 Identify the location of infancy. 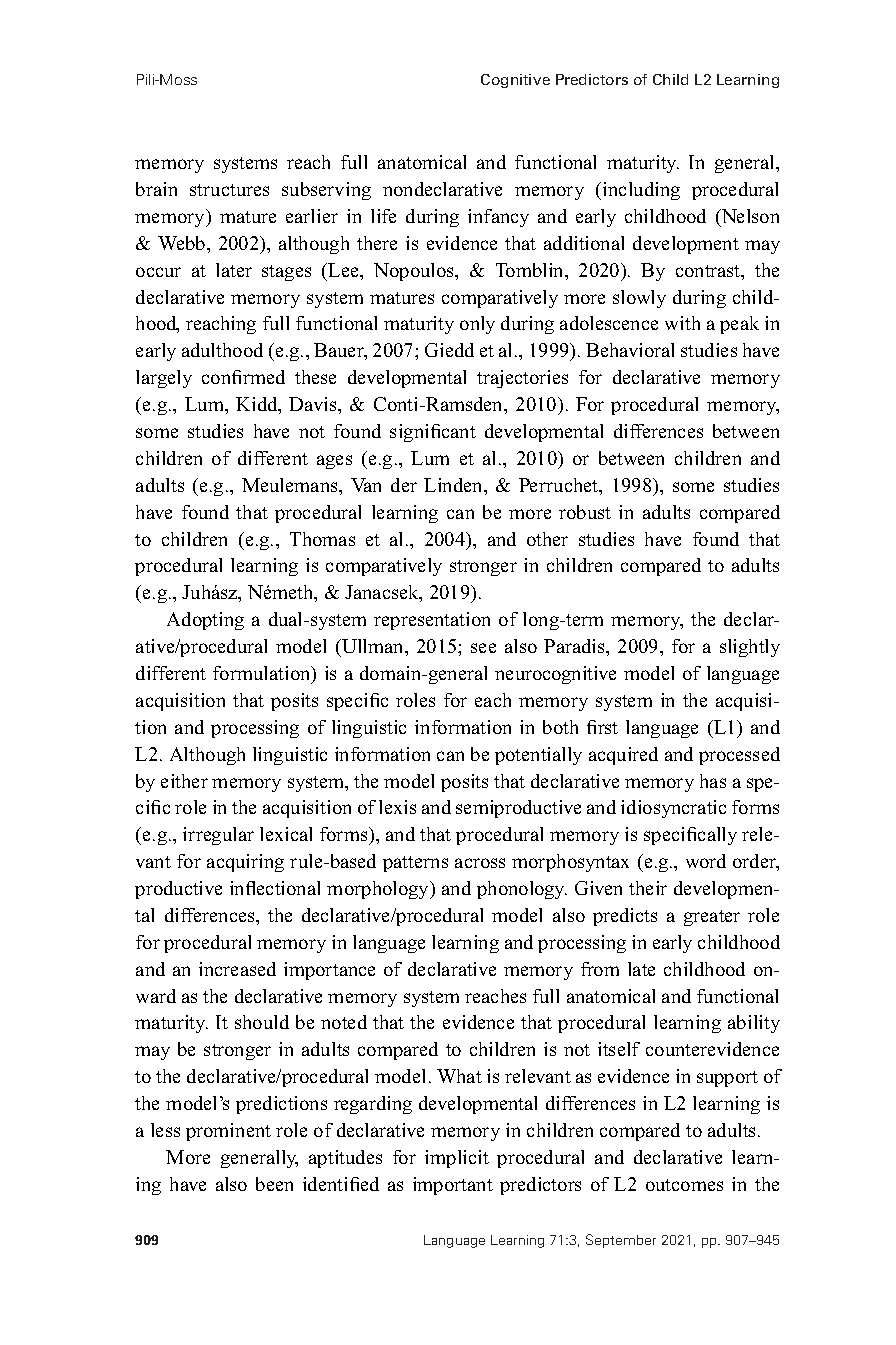
(498, 218).
